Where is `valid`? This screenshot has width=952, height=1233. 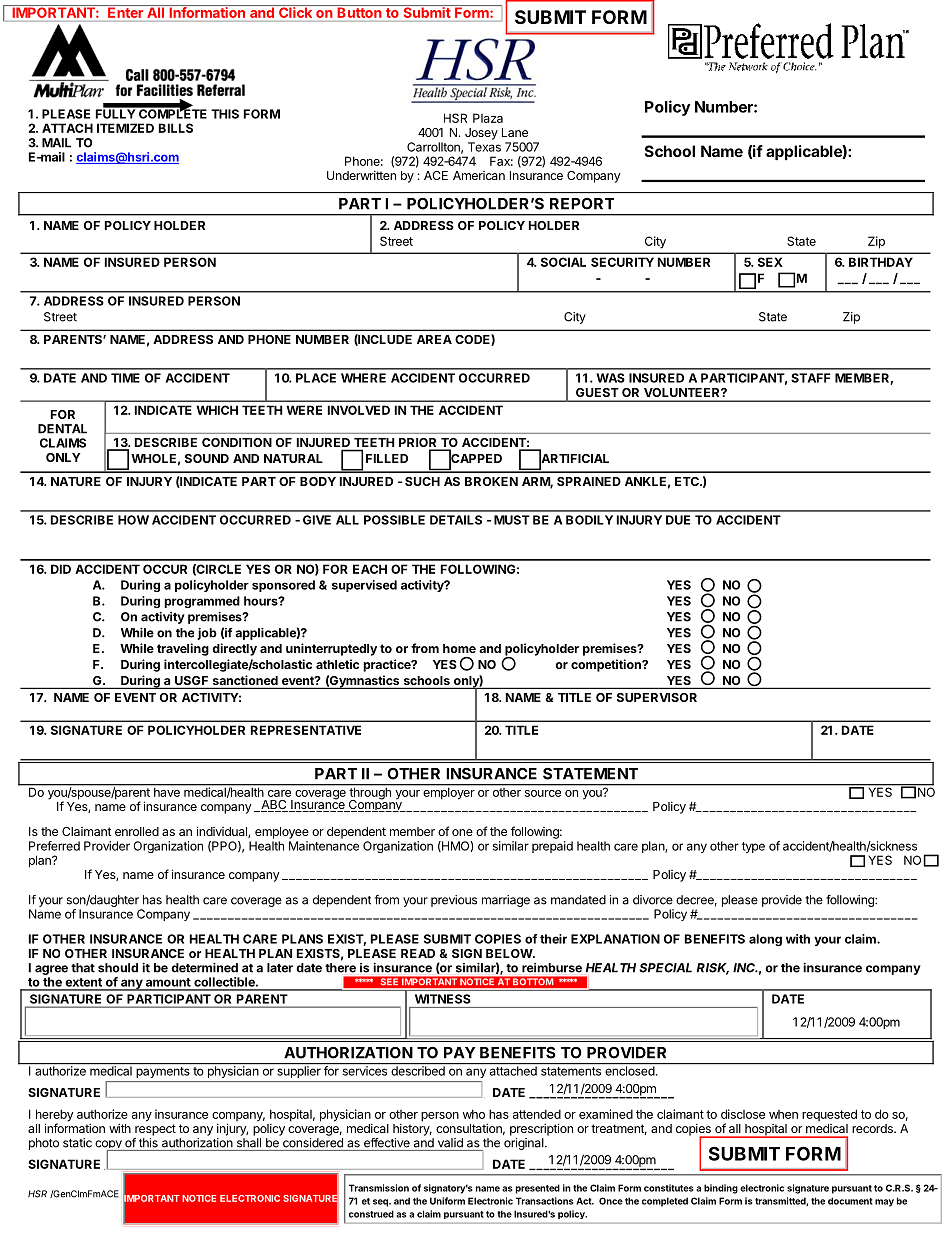
valid is located at coordinates (450, 1143).
